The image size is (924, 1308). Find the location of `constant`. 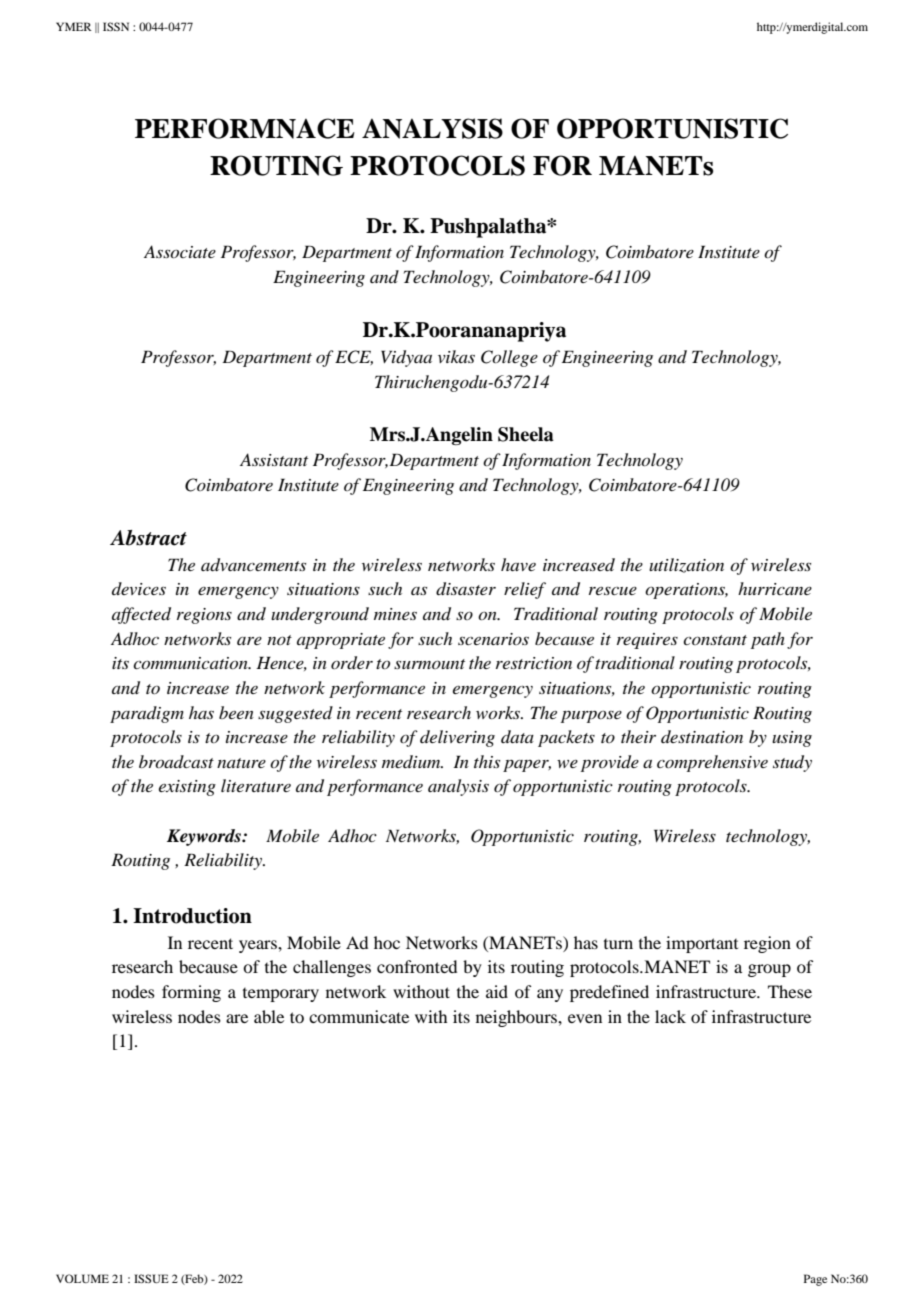

constant is located at coordinates (715, 640).
